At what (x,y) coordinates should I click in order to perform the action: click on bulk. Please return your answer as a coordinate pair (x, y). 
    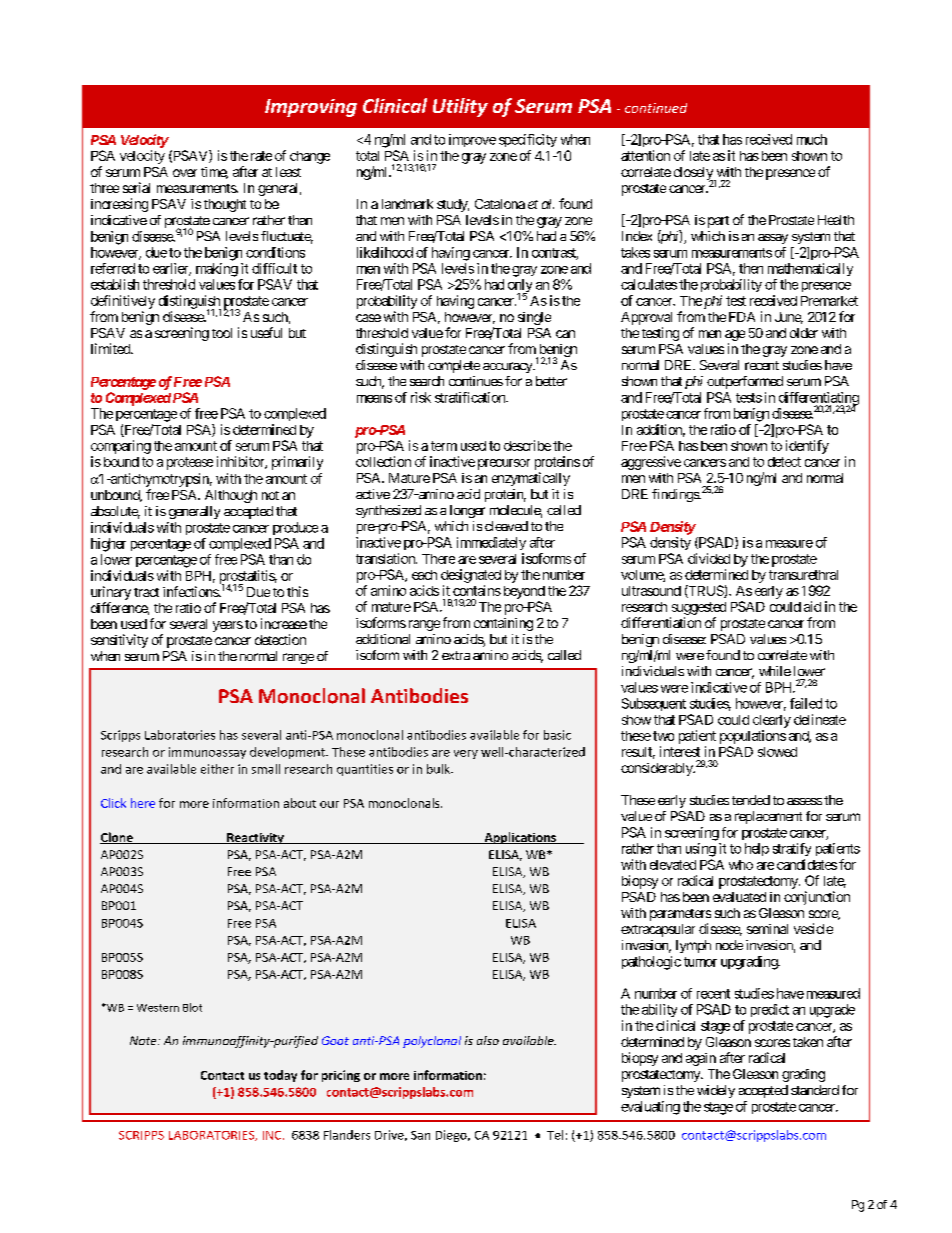
    Looking at the image, I should click on (439, 769).
